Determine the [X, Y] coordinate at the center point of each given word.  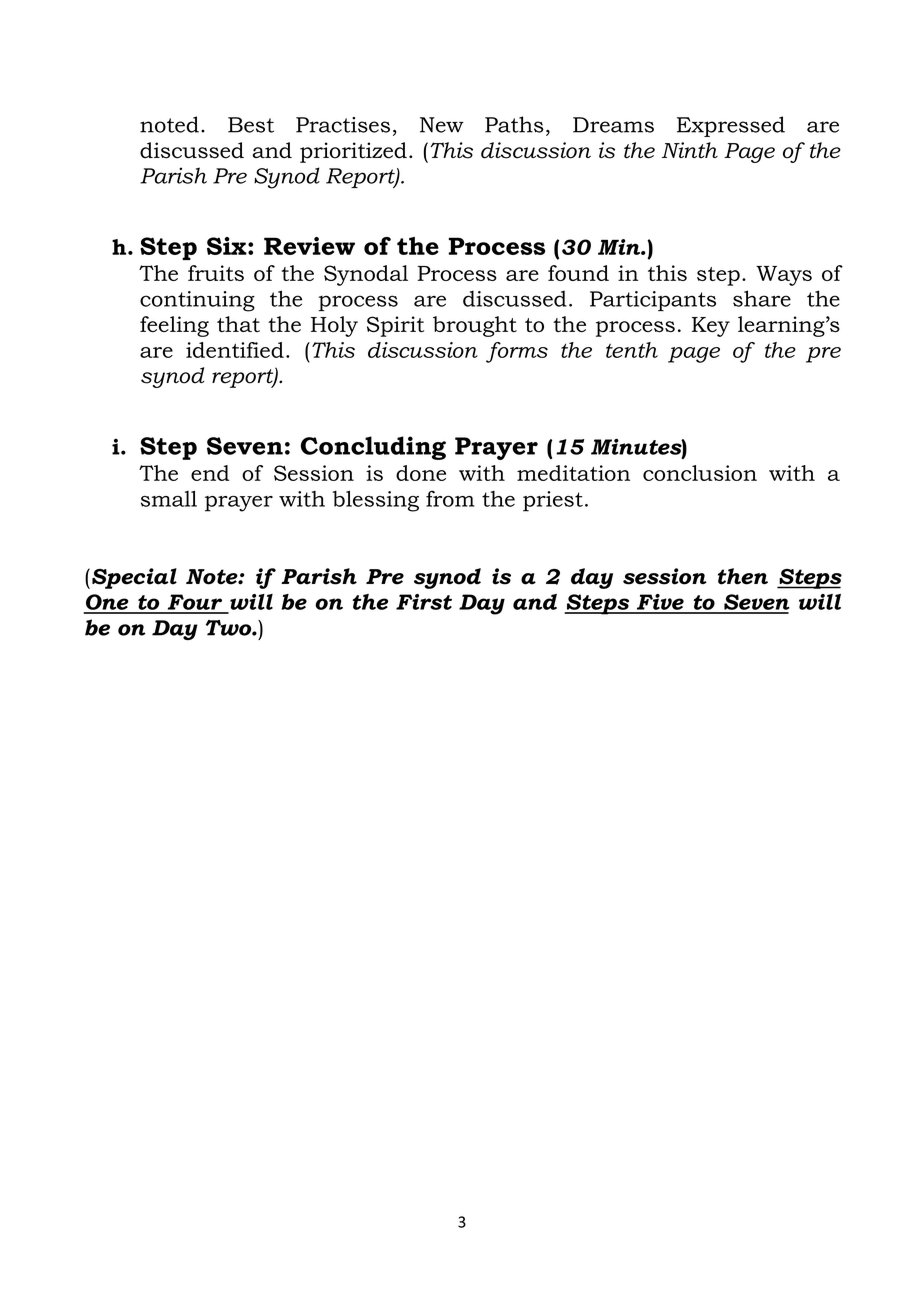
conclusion [700, 473]
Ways [784, 276]
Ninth [690, 150]
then [743, 576]
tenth [632, 350]
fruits [216, 273]
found [578, 273]
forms [517, 352]
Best [251, 125]
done [421, 473]
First [424, 602]
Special [134, 578]
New [442, 125]
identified [235, 350]
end [210, 473]
